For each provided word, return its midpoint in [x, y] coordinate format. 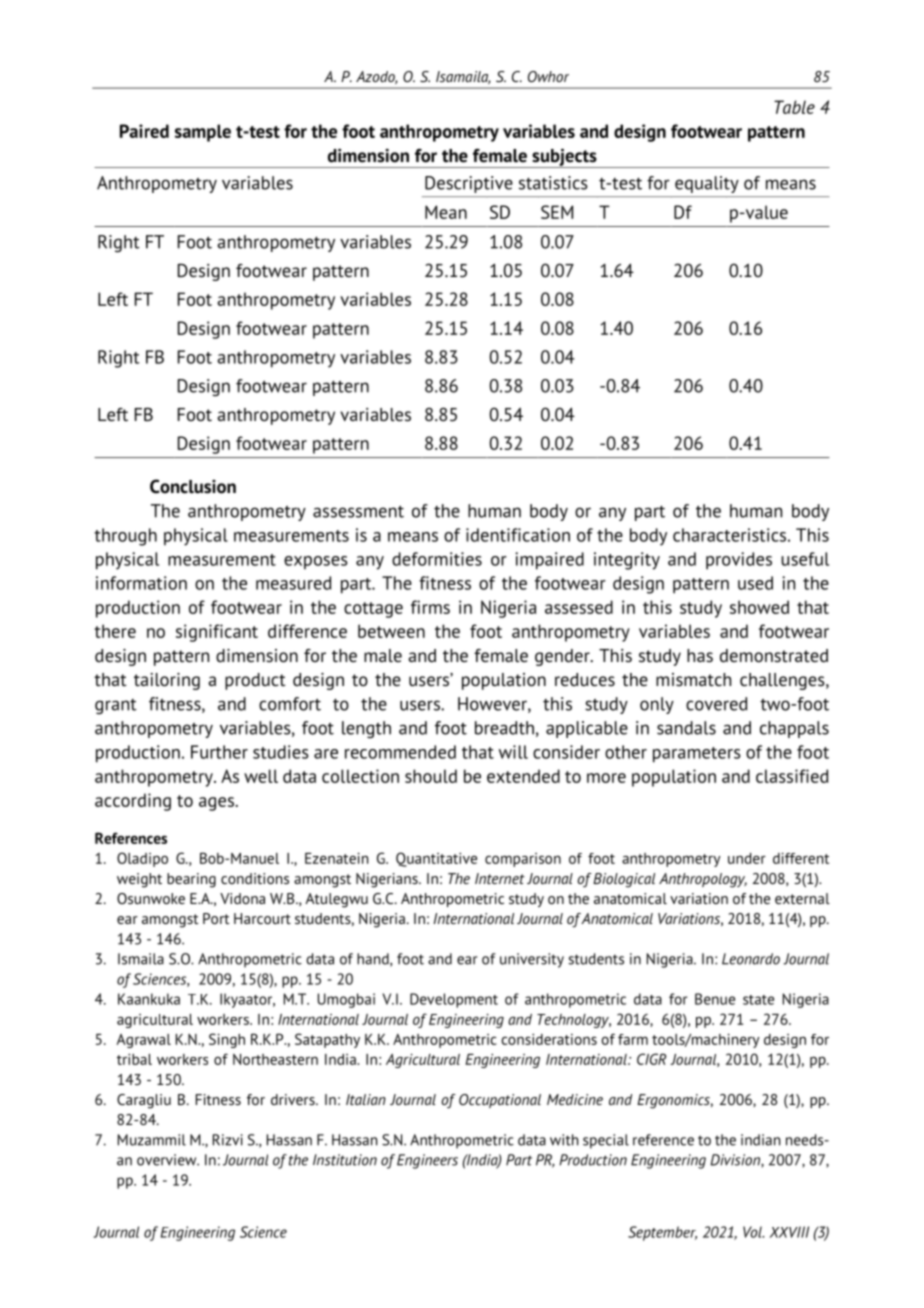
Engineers [427, 1161]
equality [707, 184]
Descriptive [469, 184]
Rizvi [228, 1140]
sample [203, 133]
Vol [753, 1232]
